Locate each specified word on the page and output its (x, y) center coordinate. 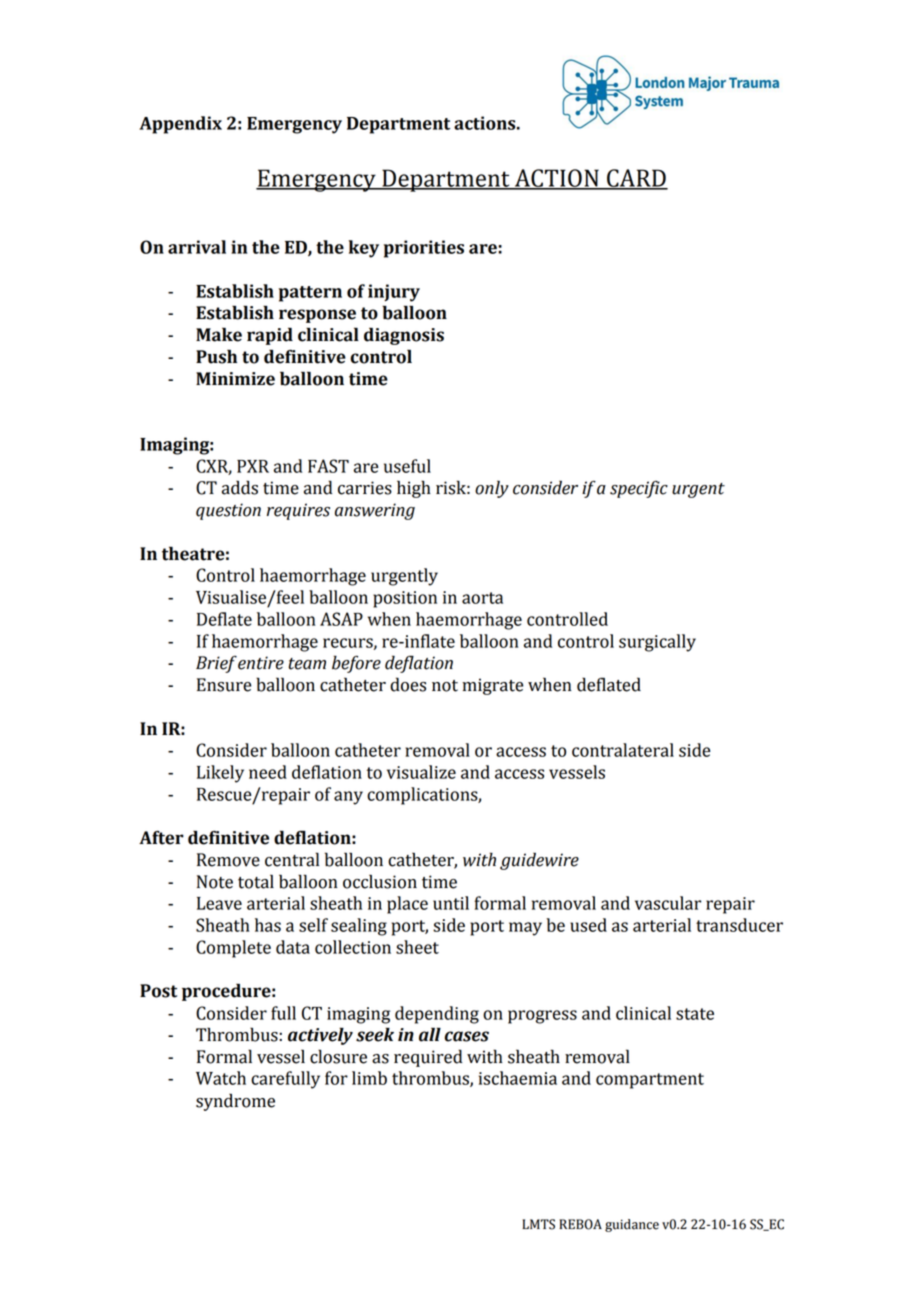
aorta (482, 598)
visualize (421, 772)
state (695, 1014)
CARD (636, 179)
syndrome (235, 1102)
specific (639, 489)
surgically (657, 643)
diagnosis (404, 336)
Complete (233, 949)
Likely (220, 774)
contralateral (623, 750)
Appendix (180, 125)
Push (216, 357)
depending (437, 1015)
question (228, 511)
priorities (424, 249)
